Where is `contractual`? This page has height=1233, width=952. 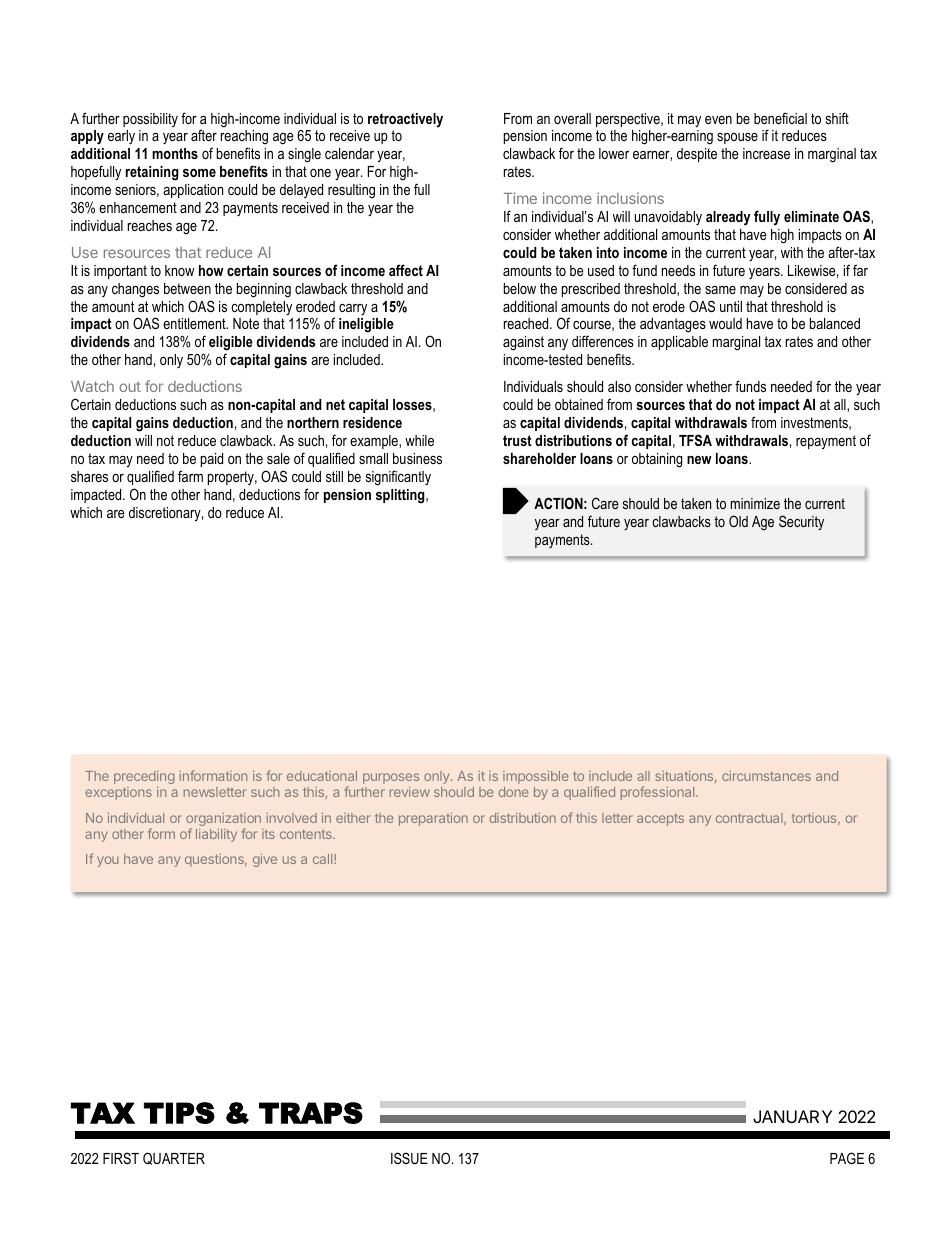 contractual is located at coordinates (750, 819).
